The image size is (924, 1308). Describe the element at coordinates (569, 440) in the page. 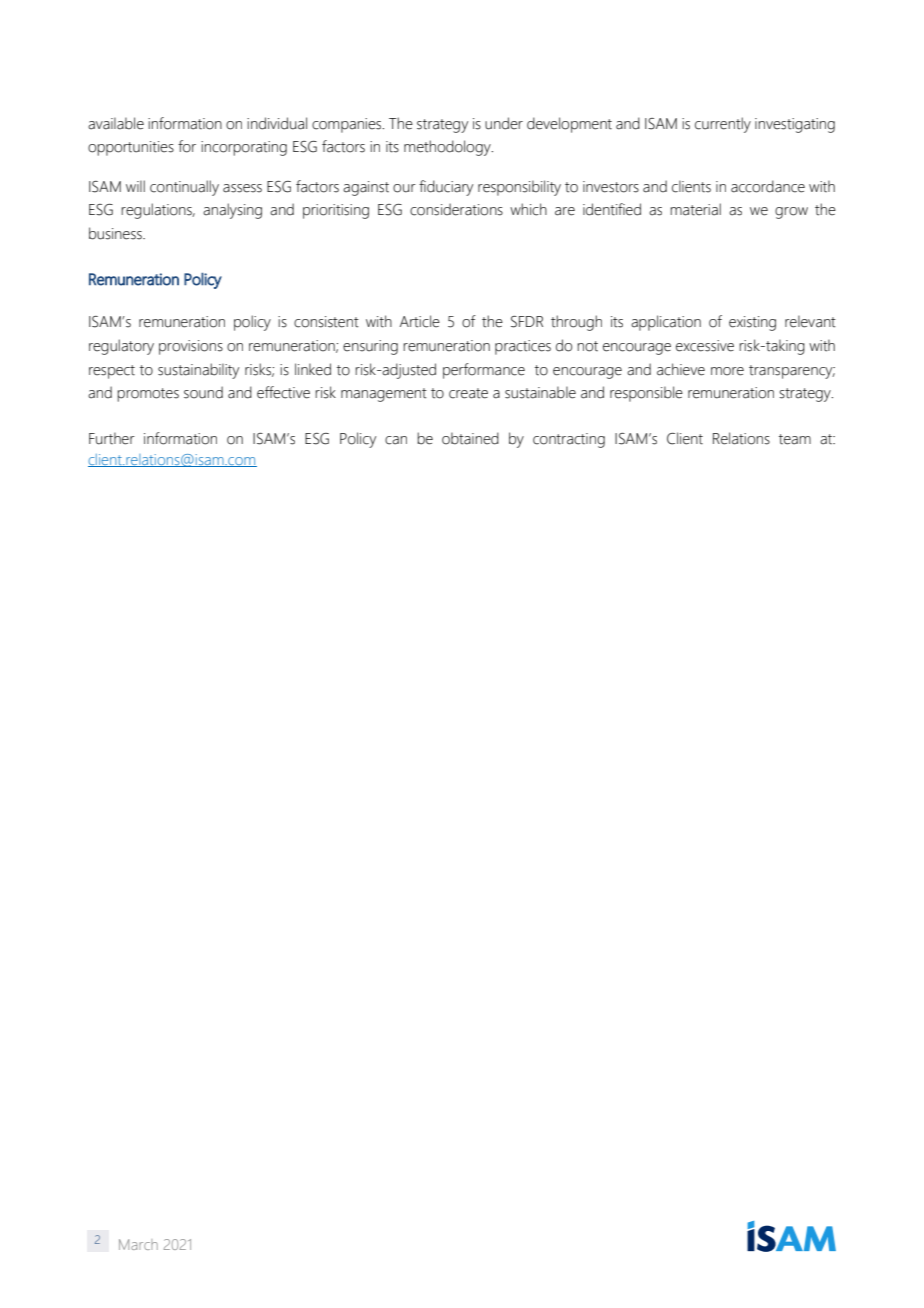

I see `contracting` at that location.
